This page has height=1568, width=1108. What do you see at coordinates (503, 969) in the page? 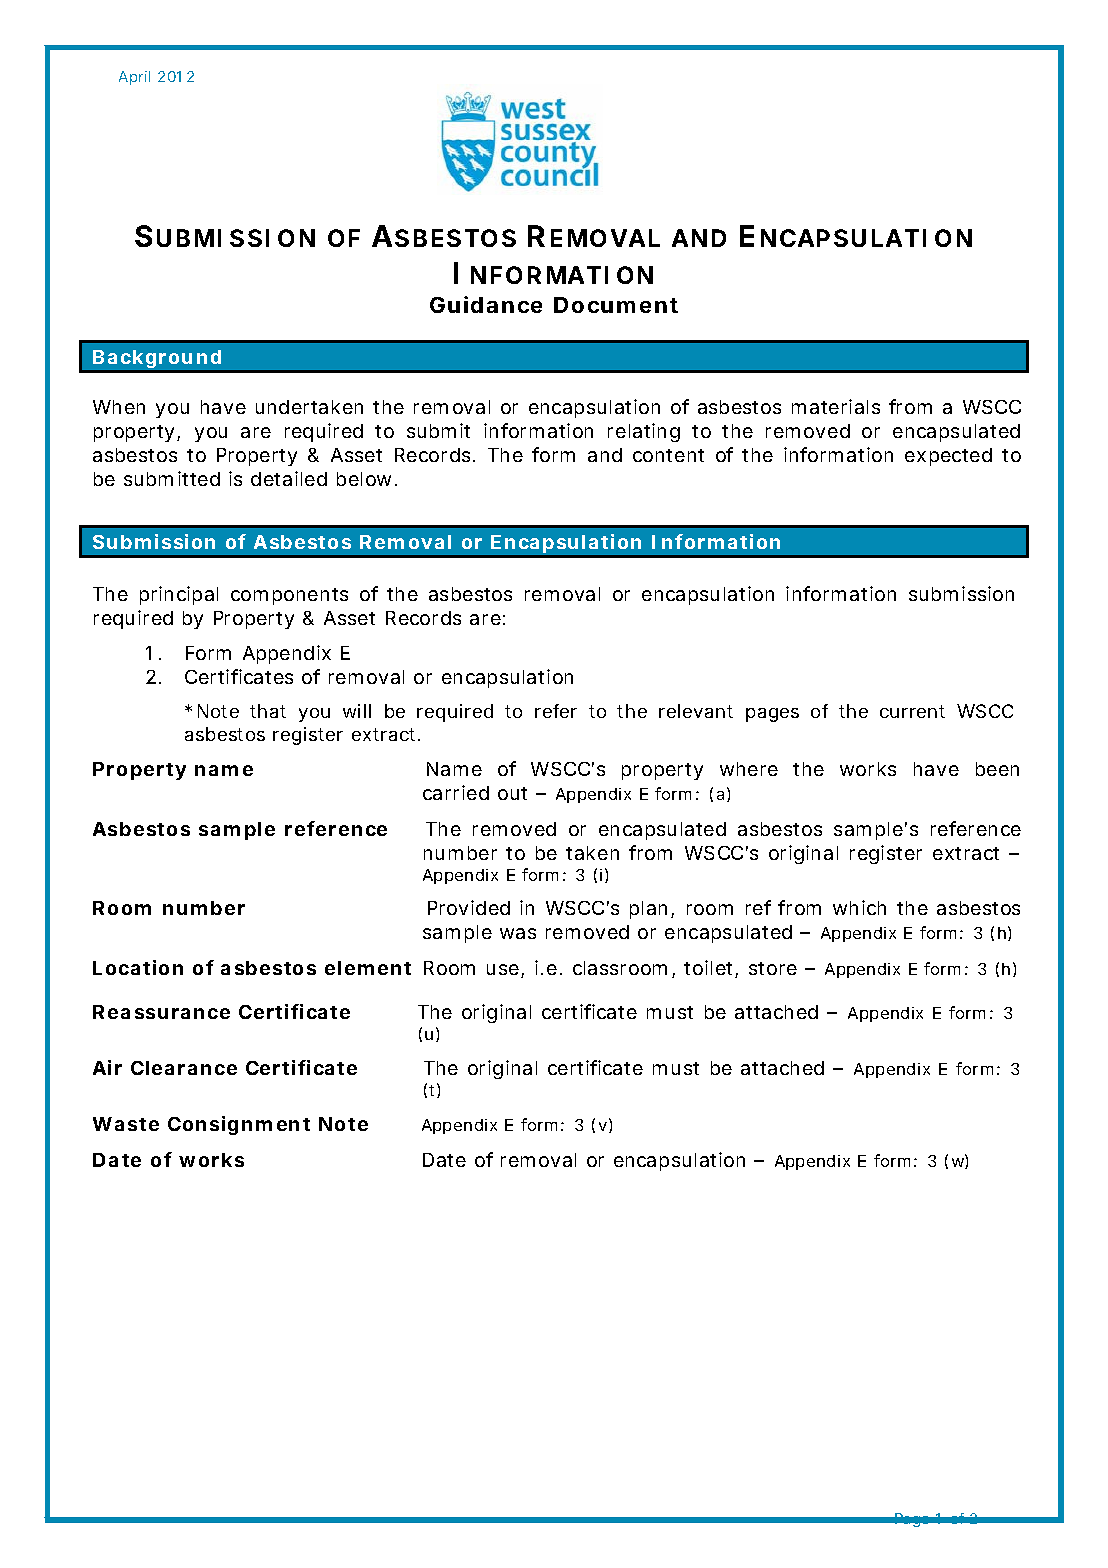
I see `use` at bounding box center [503, 969].
